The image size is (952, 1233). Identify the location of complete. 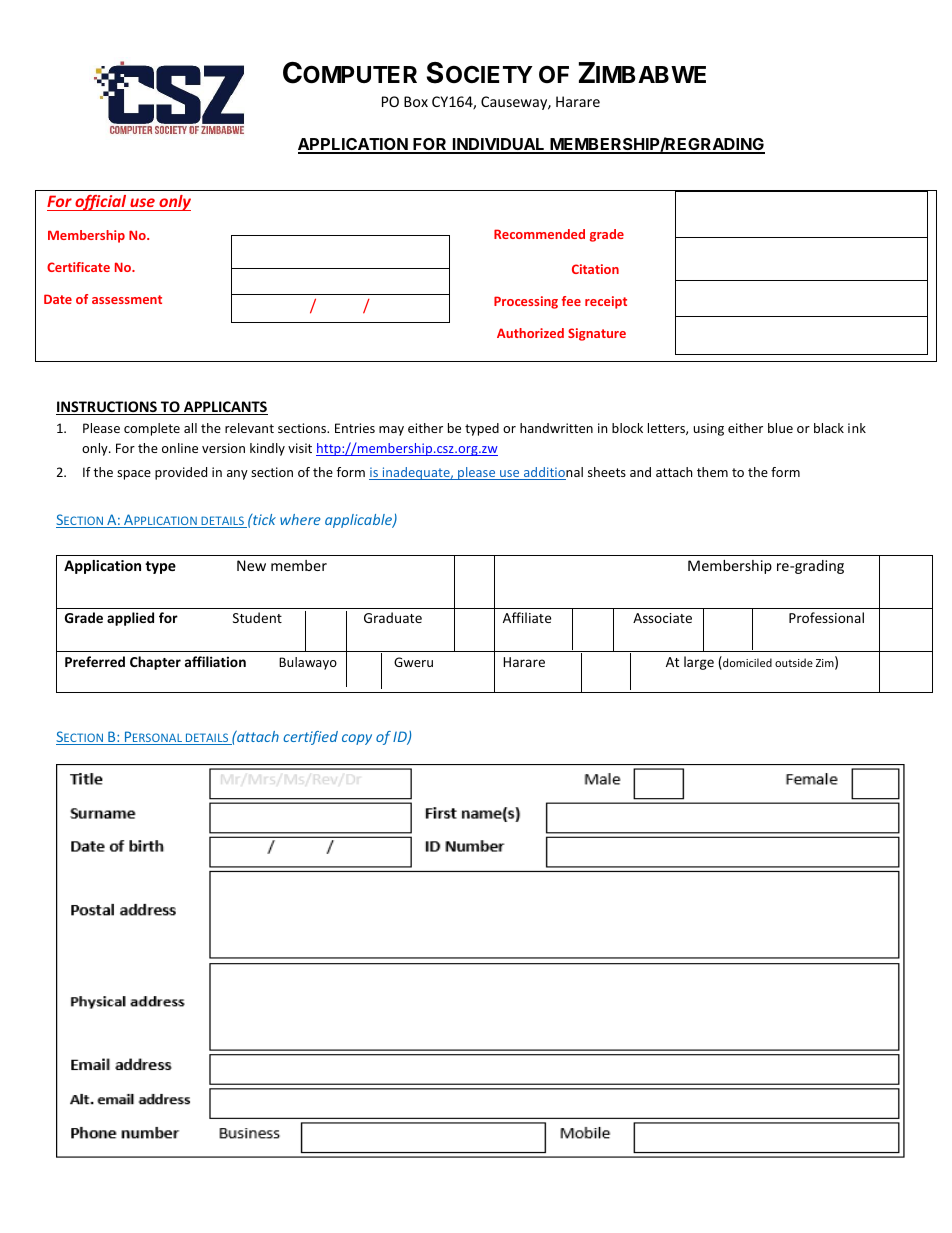
(152, 429).
